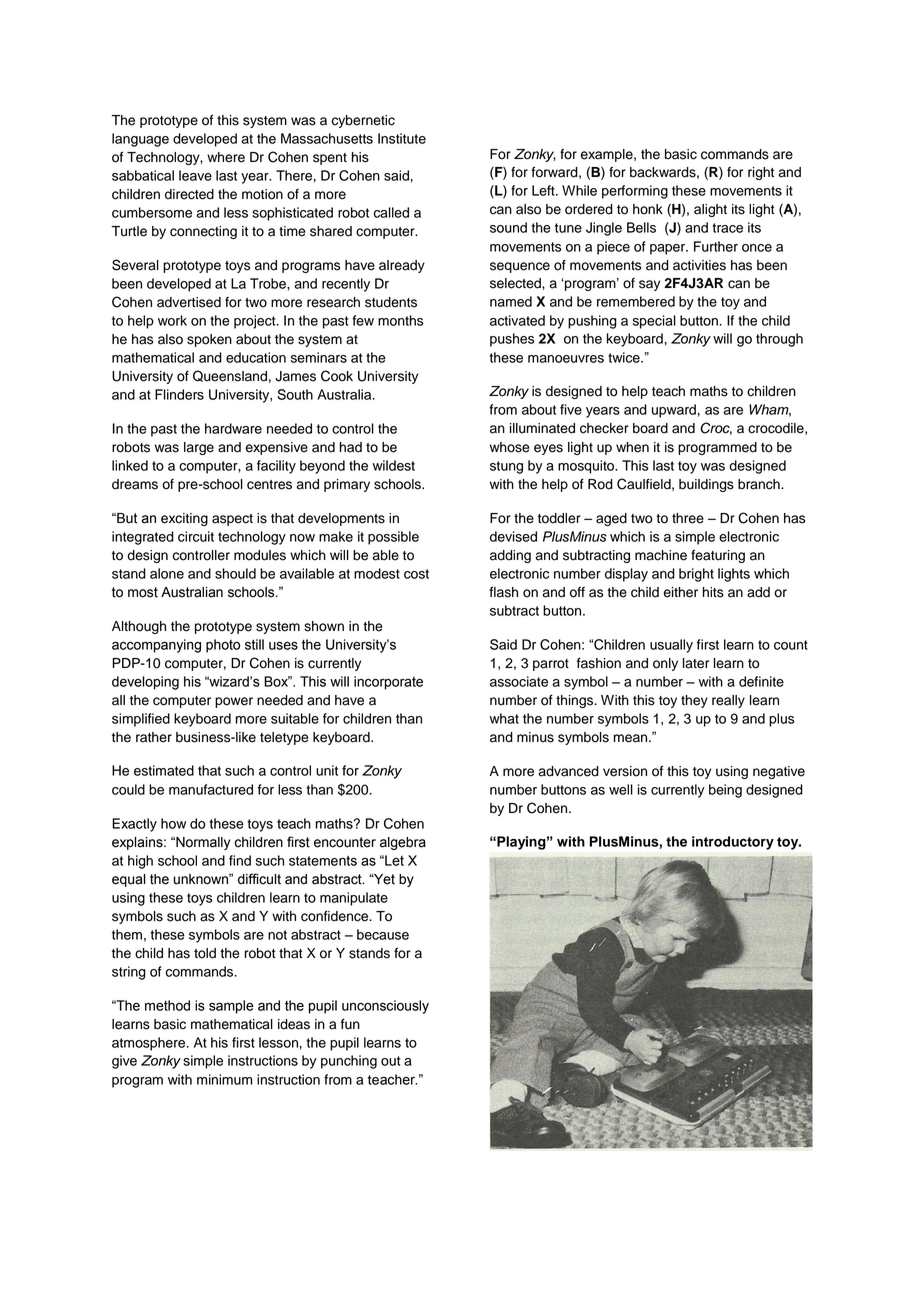 This document has height=1308, width=924. Describe the element at coordinates (199, 448) in the document. I see `large` at that location.
